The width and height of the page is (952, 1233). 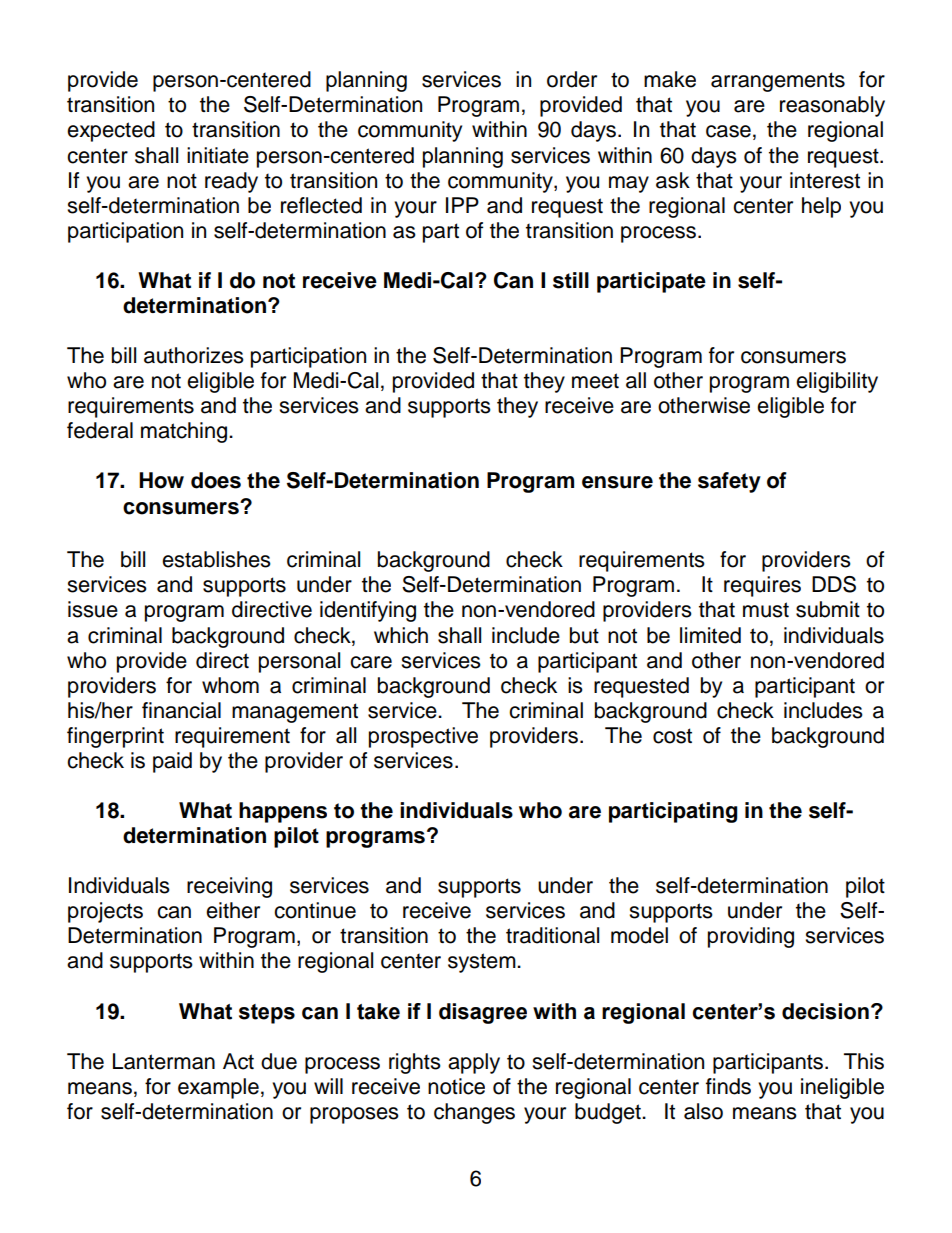 I want to click on arrangements, so click(x=778, y=82).
